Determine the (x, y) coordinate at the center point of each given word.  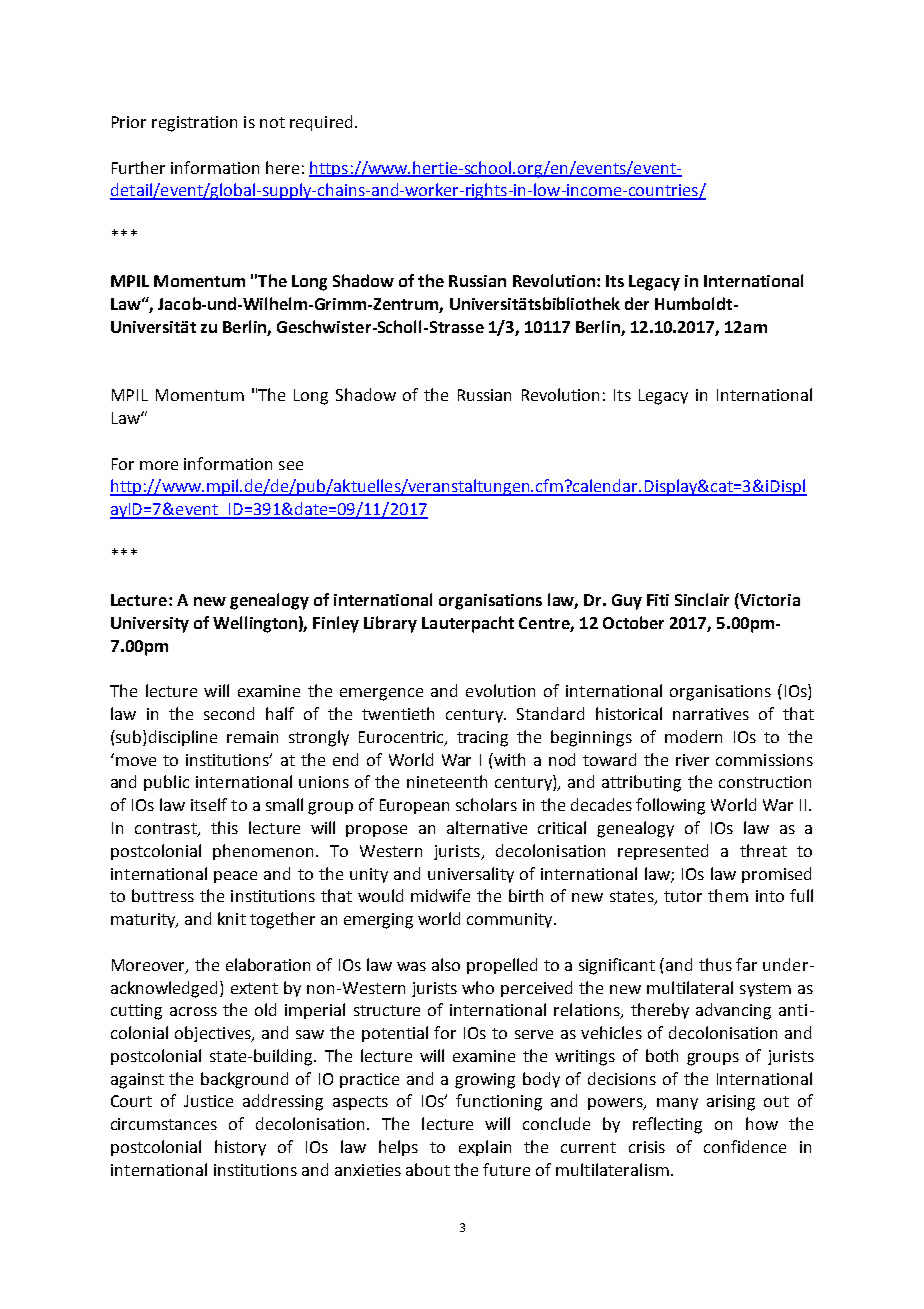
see (291, 465)
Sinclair (702, 599)
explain (485, 1148)
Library (390, 624)
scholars (486, 804)
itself (209, 804)
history (240, 1148)
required (321, 123)
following (670, 806)
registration (194, 124)
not (272, 122)
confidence (745, 1146)
